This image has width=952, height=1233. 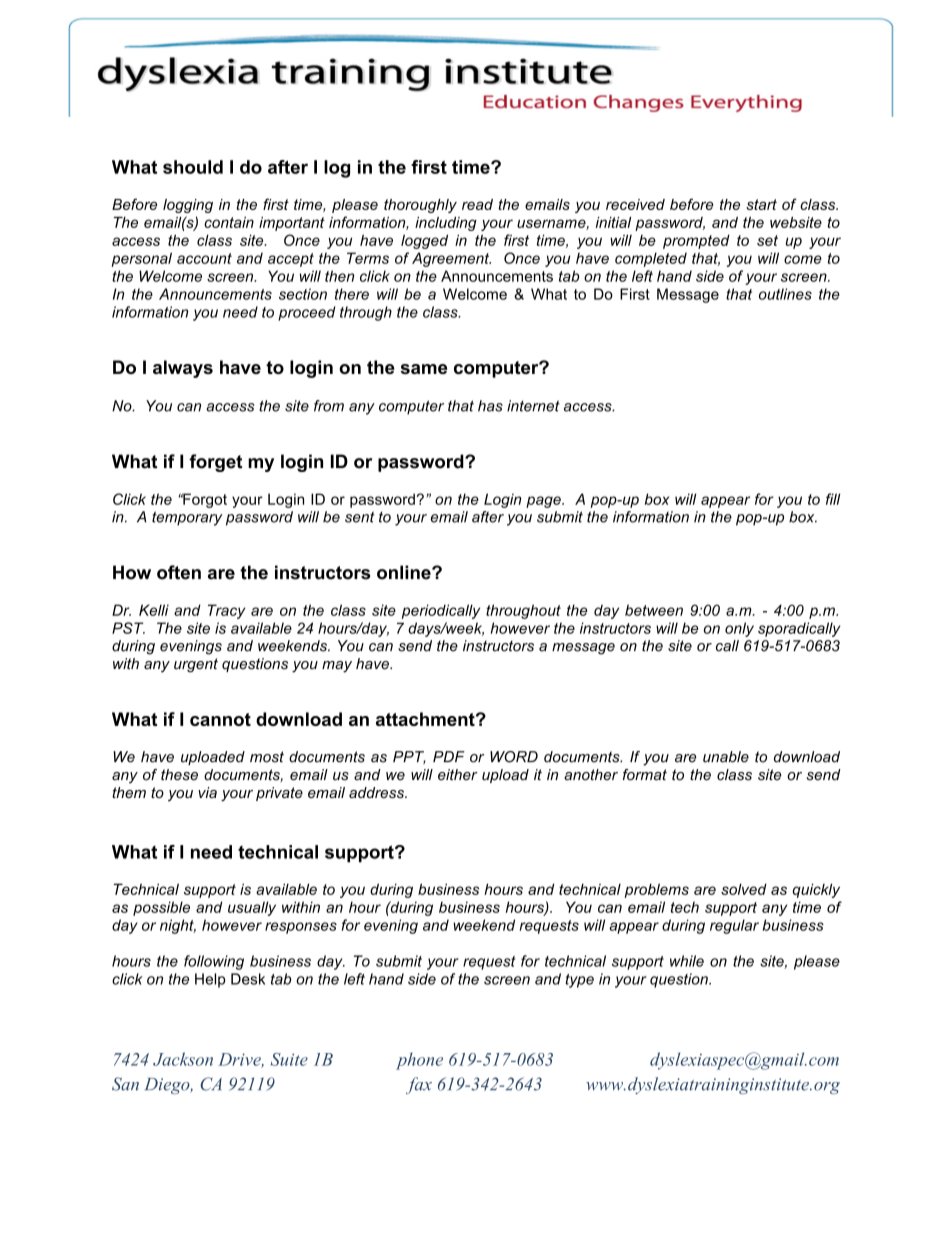 What do you see at coordinates (183, 1059) in the image?
I see `Jackson` at bounding box center [183, 1059].
